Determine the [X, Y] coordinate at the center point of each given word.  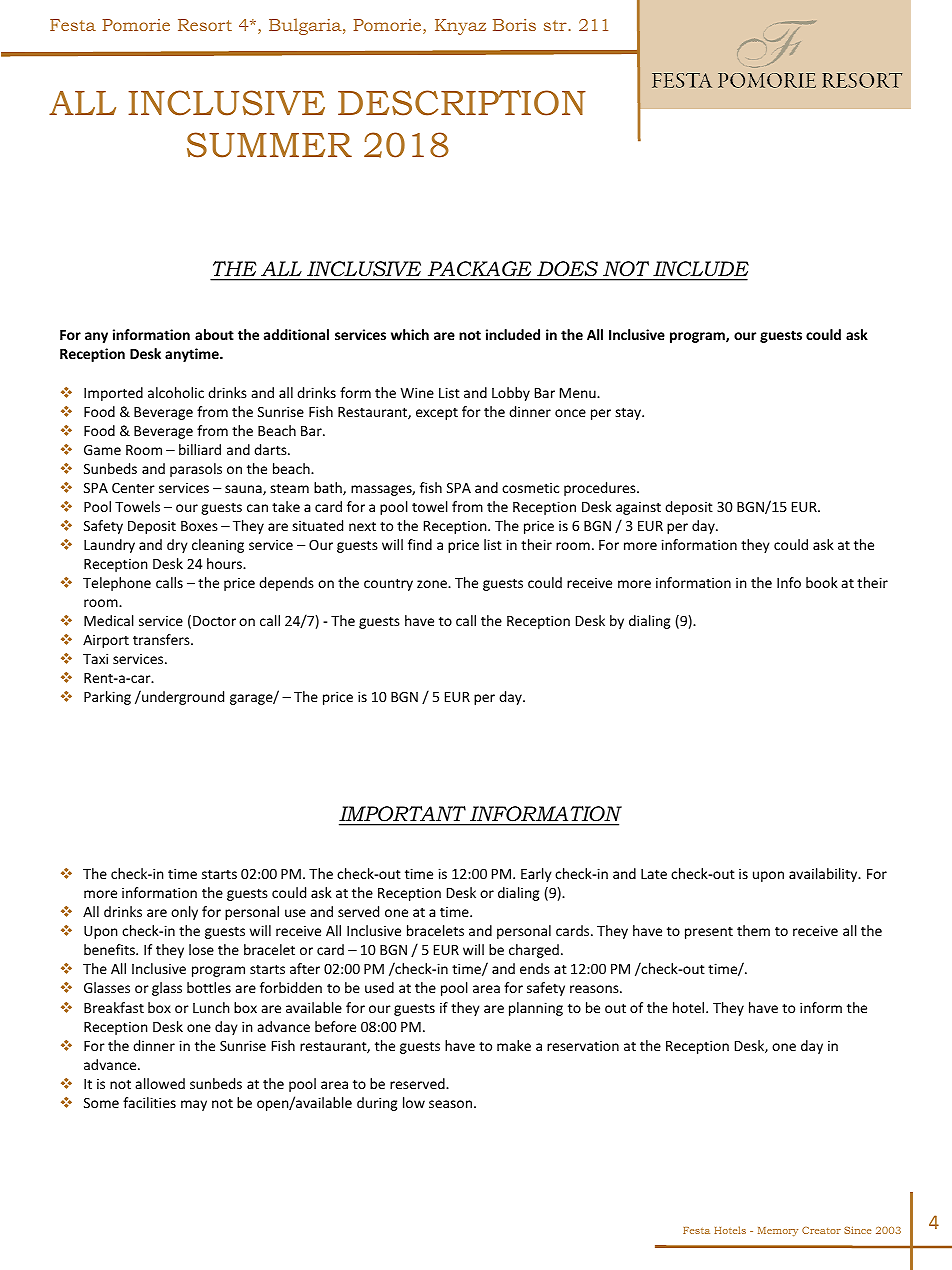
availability [824, 875]
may [194, 1105]
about [214, 334]
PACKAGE [479, 268]
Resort [205, 25]
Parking [107, 698]
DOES [567, 268]
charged [534, 951]
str [556, 25]
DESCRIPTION [462, 103]
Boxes [199, 526]
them [753, 930]
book [822, 582]
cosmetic [530, 488]
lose [201, 949]
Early [536, 875]
